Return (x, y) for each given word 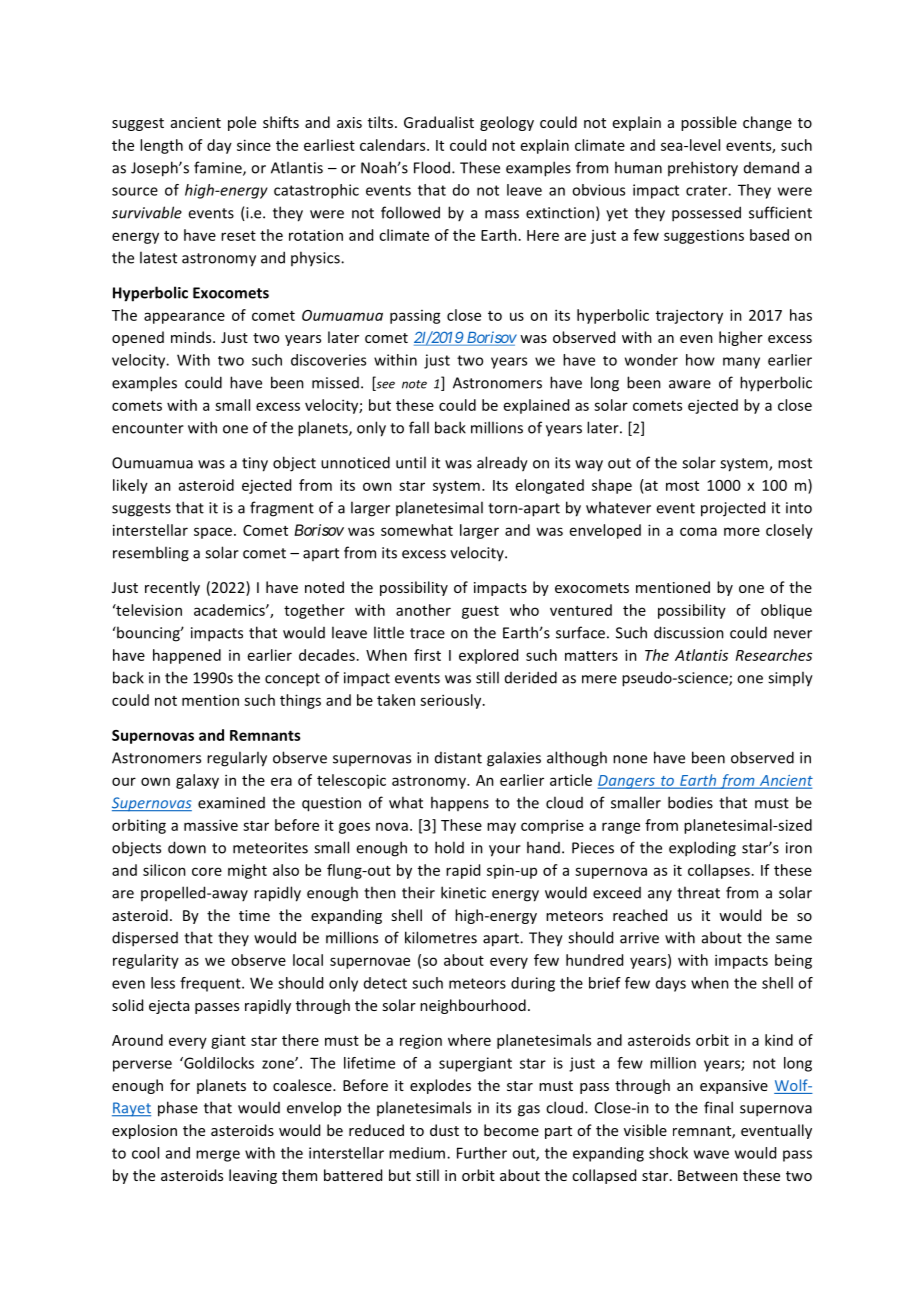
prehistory (703, 169)
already (502, 464)
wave (711, 1154)
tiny (255, 464)
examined (231, 803)
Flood (433, 167)
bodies (690, 802)
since (254, 145)
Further (482, 1153)
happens (460, 804)
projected (733, 509)
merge (218, 1156)
